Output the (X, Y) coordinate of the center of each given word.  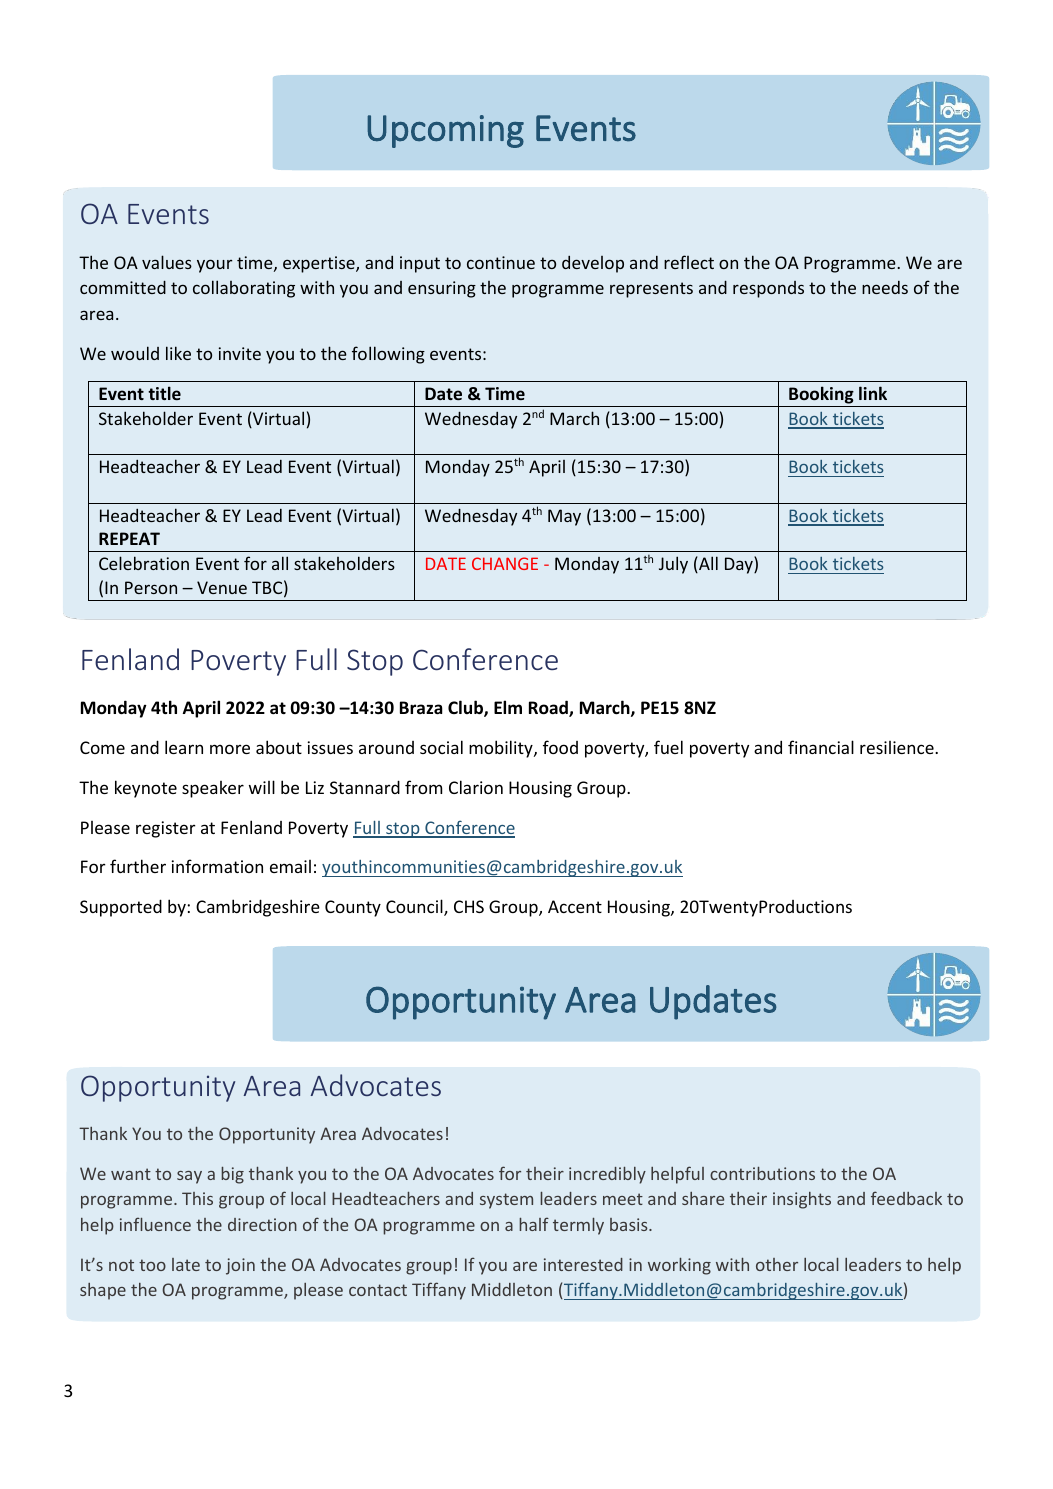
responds (768, 289)
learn (184, 747)
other (777, 1264)
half (534, 1224)
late (186, 1264)
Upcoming (445, 131)
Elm (508, 707)
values (167, 262)
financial (821, 747)
